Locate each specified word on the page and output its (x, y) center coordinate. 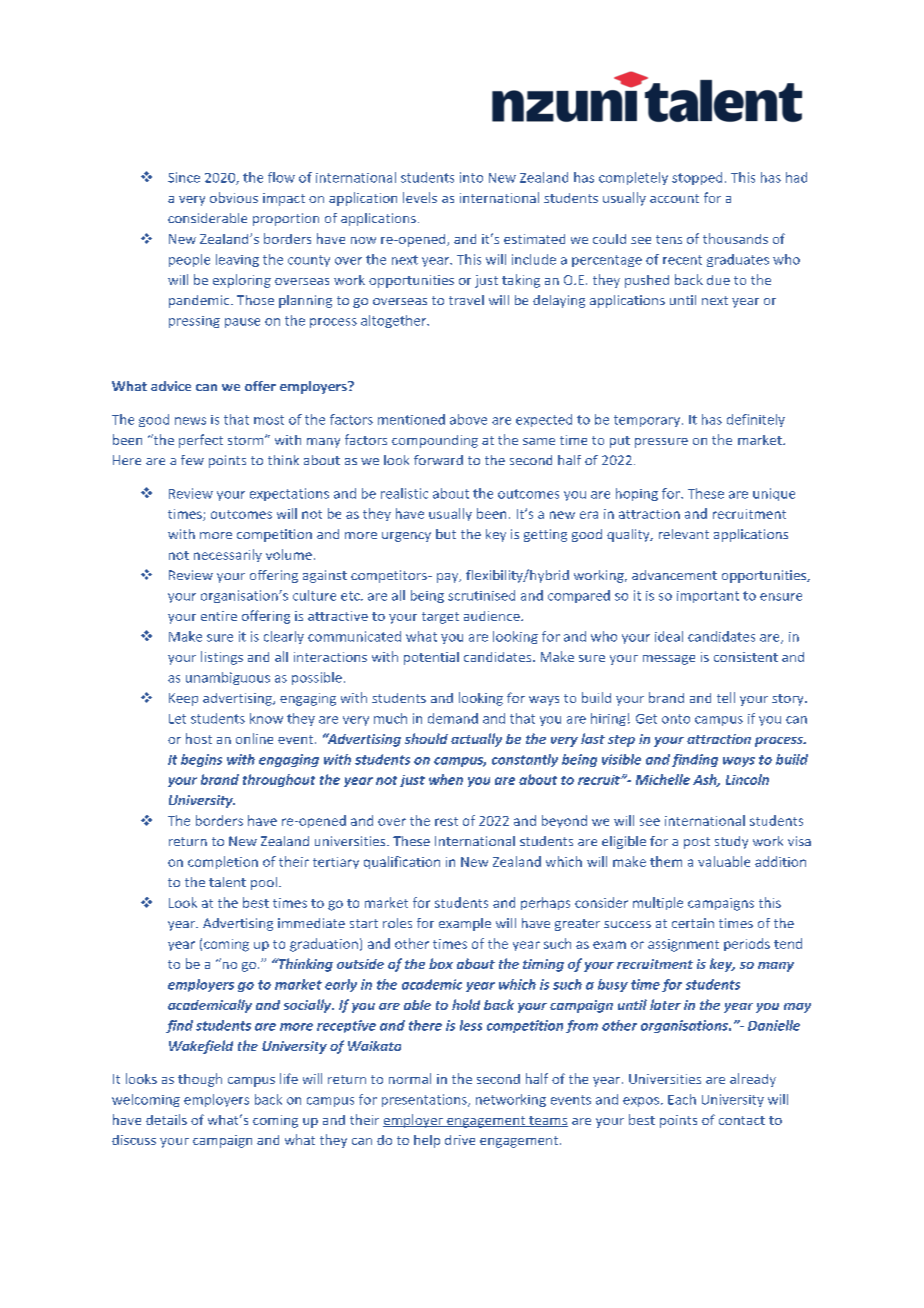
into (471, 177)
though (200, 1080)
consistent (746, 657)
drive (460, 1140)
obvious (234, 197)
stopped (697, 178)
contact (742, 1120)
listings (222, 658)
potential (431, 658)
